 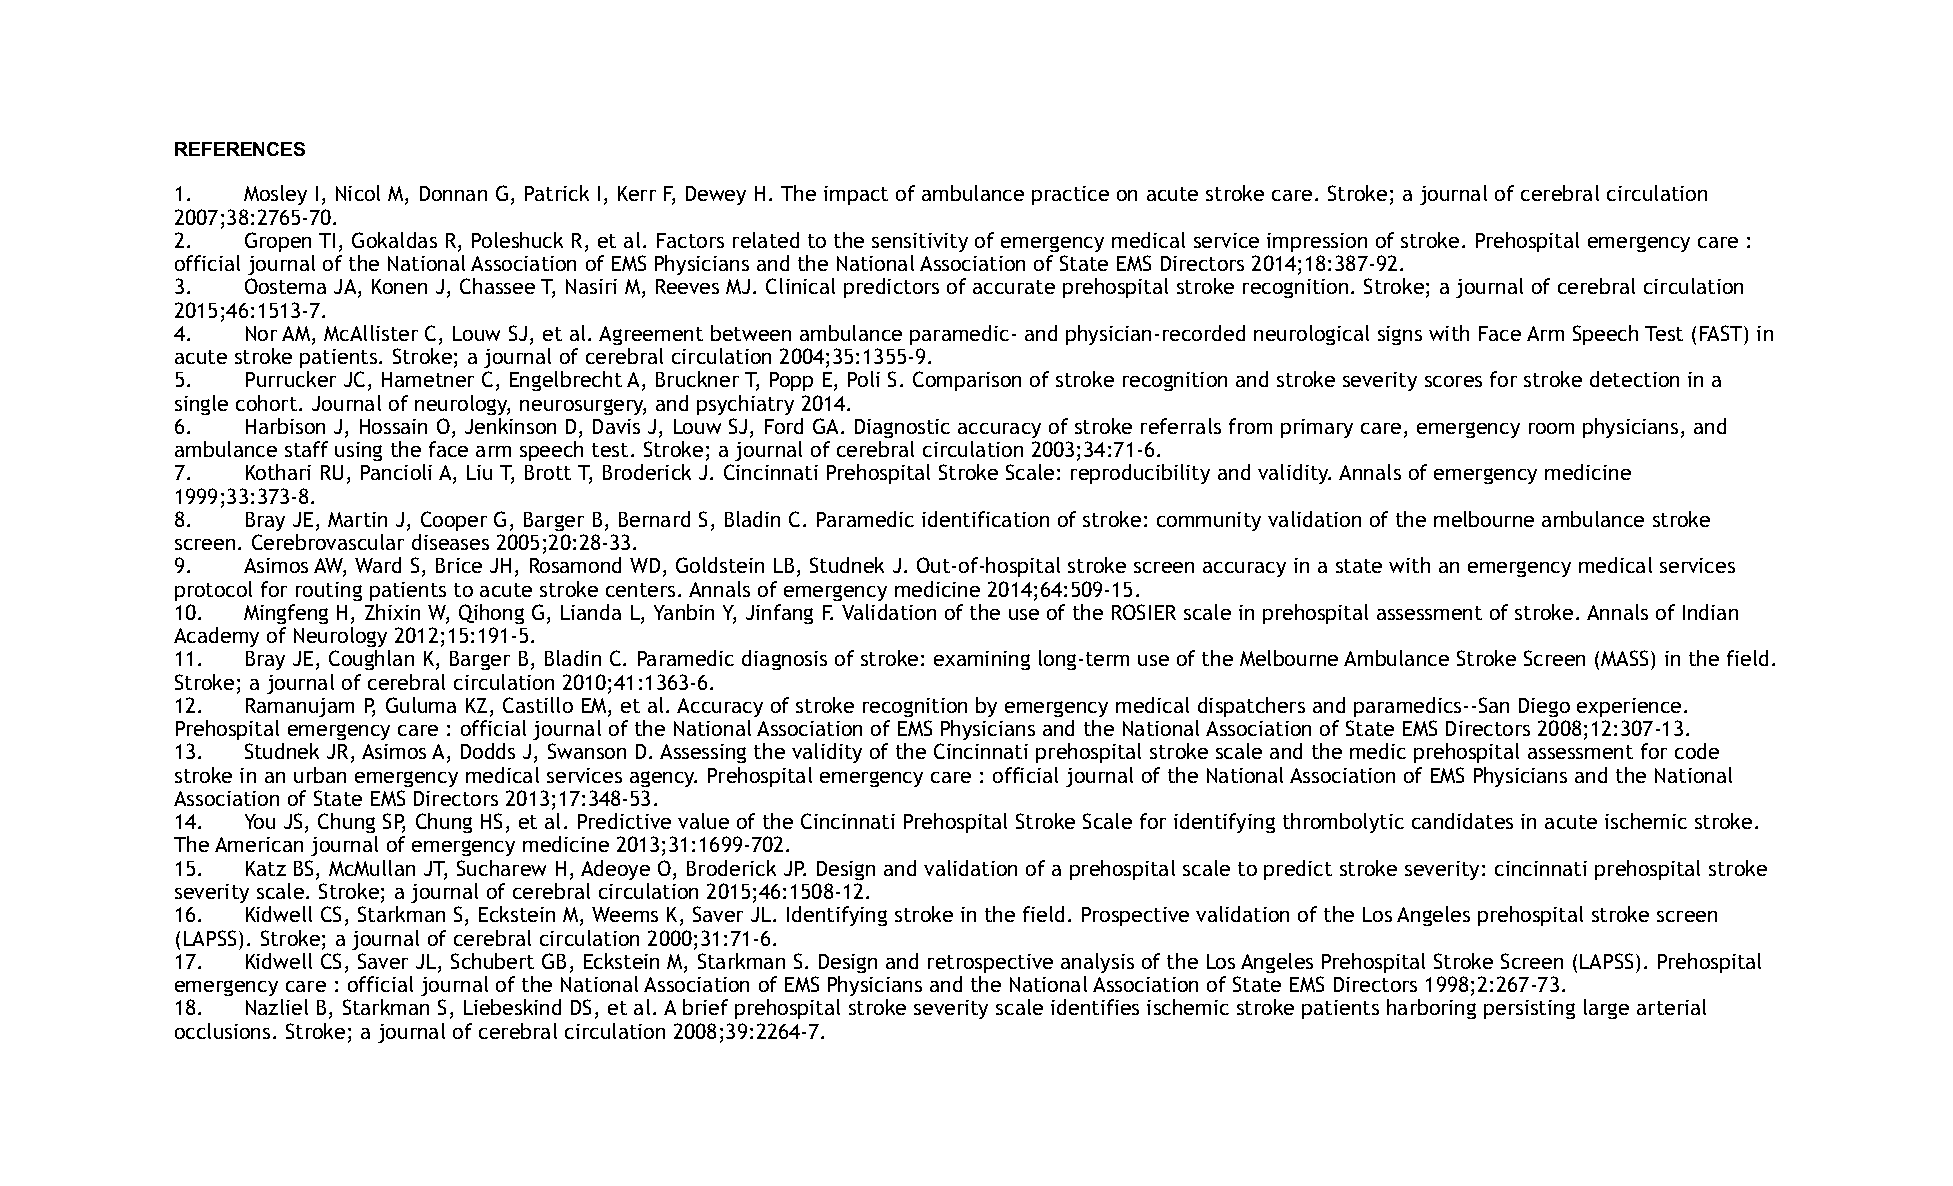 What do you see at coordinates (1144, 612) in the screenshot?
I see `ROSIER` at bounding box center [1144, 612].
